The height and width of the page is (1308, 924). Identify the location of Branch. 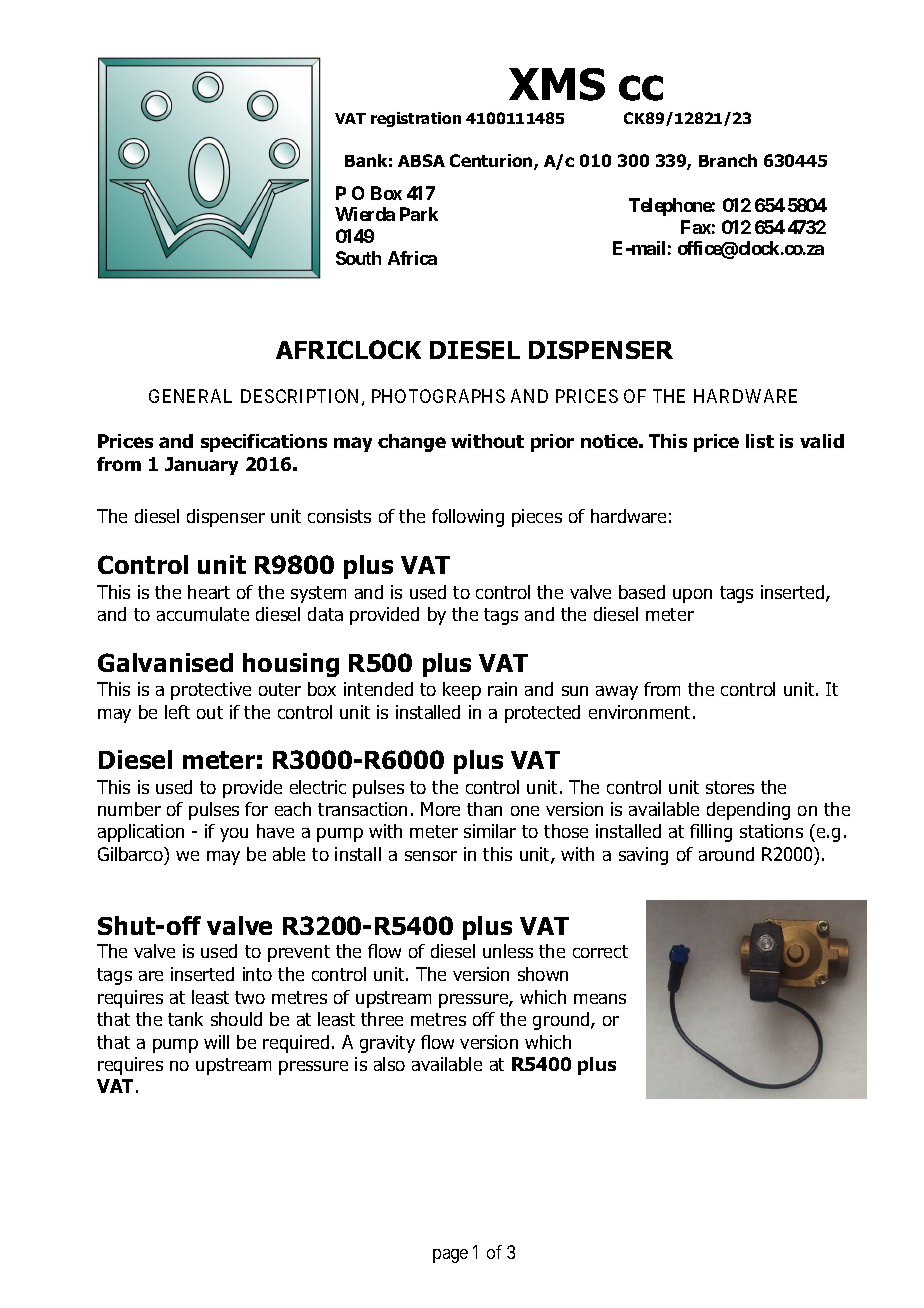
(728, 160).
